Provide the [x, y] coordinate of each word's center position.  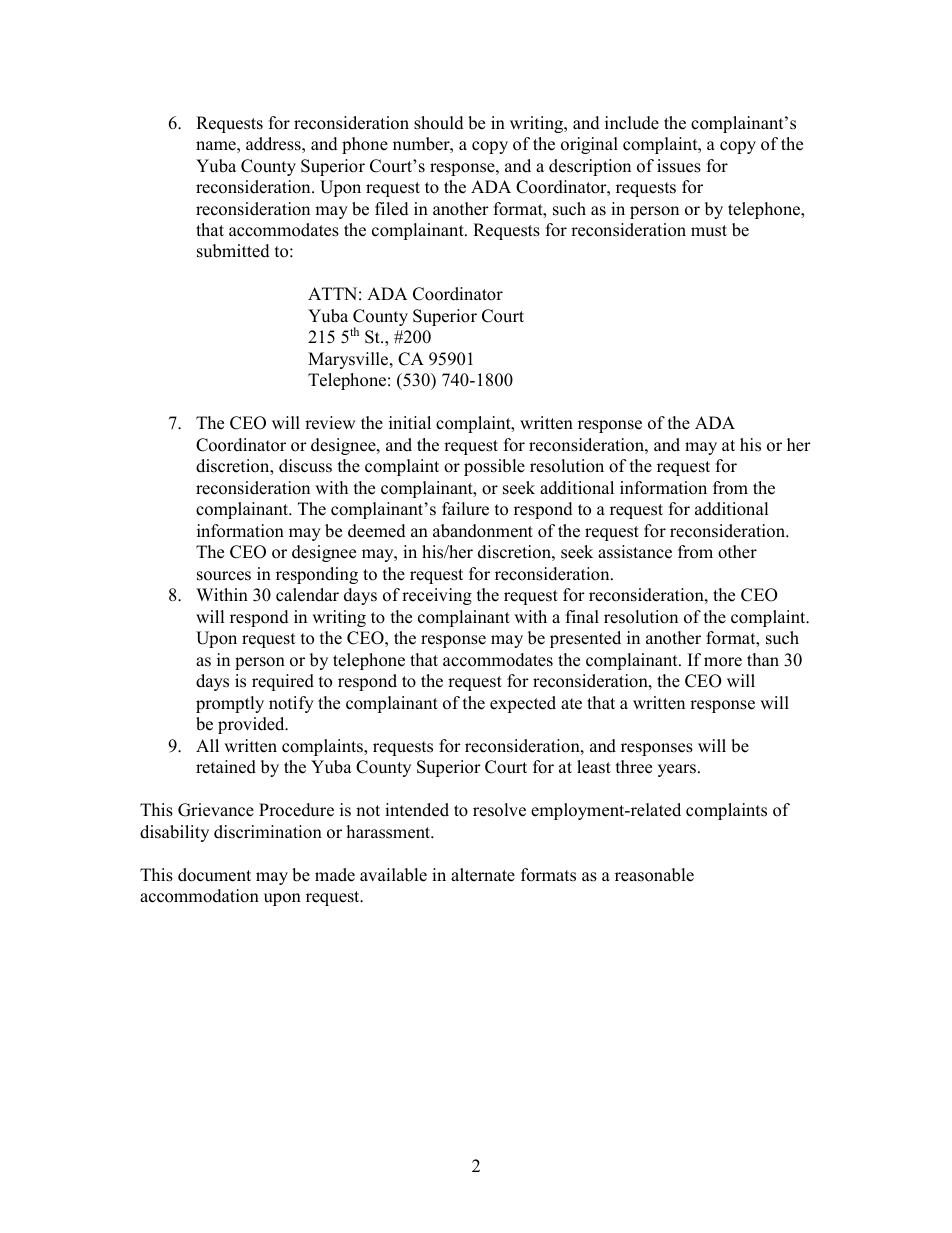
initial [410, 422]
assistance [635, 552]
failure [465, 509]
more [723, 662]
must [709, 231]
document [214, 875]
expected [523, 704]
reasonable [654, 875]
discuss [305, 466]
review [330, 423]
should [439, 123]
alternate [483, 875]
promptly [230, 704]
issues [679, 166]
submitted [233, 251]
